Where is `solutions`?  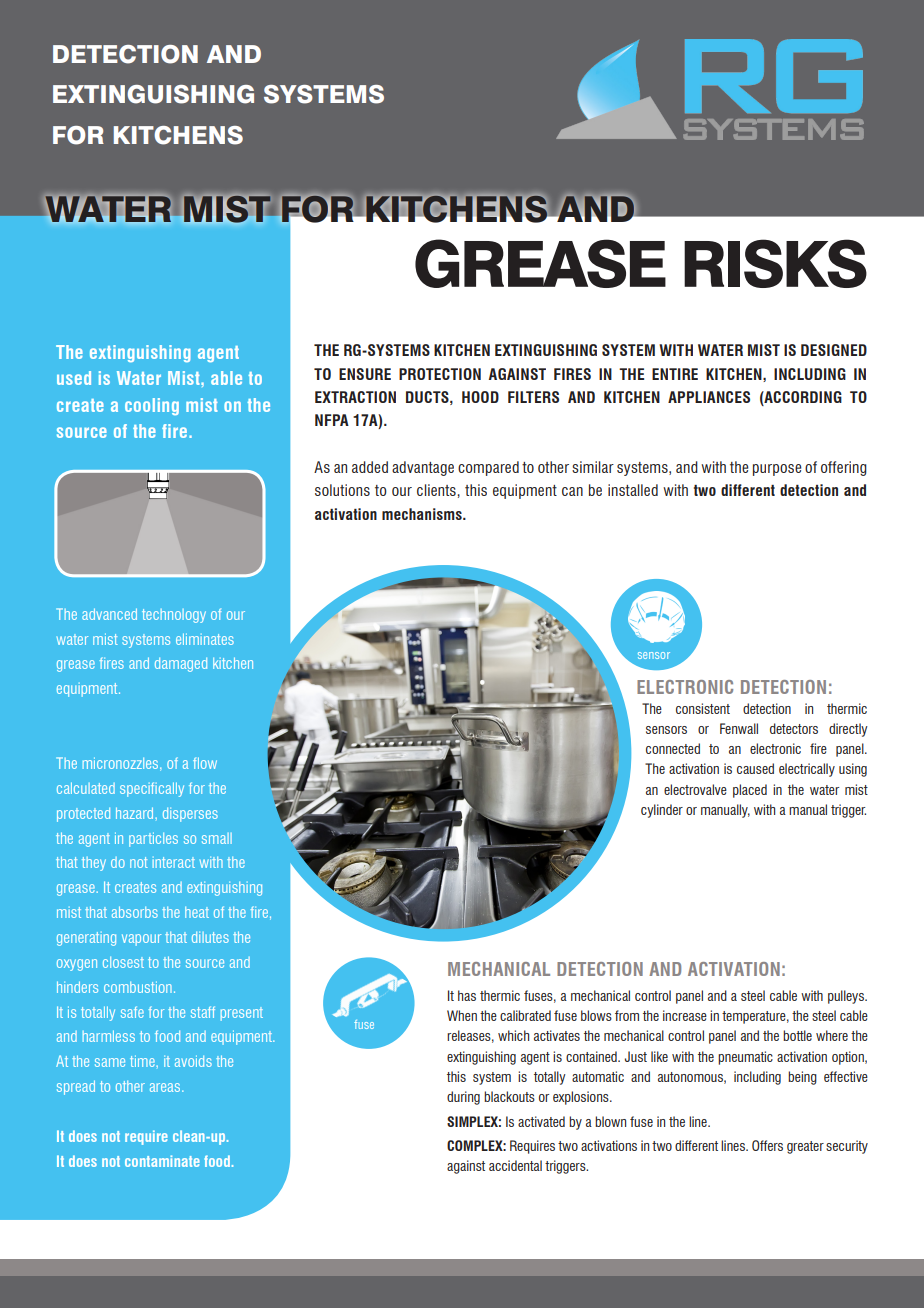 solutions is located at coordinates (342, 490).
